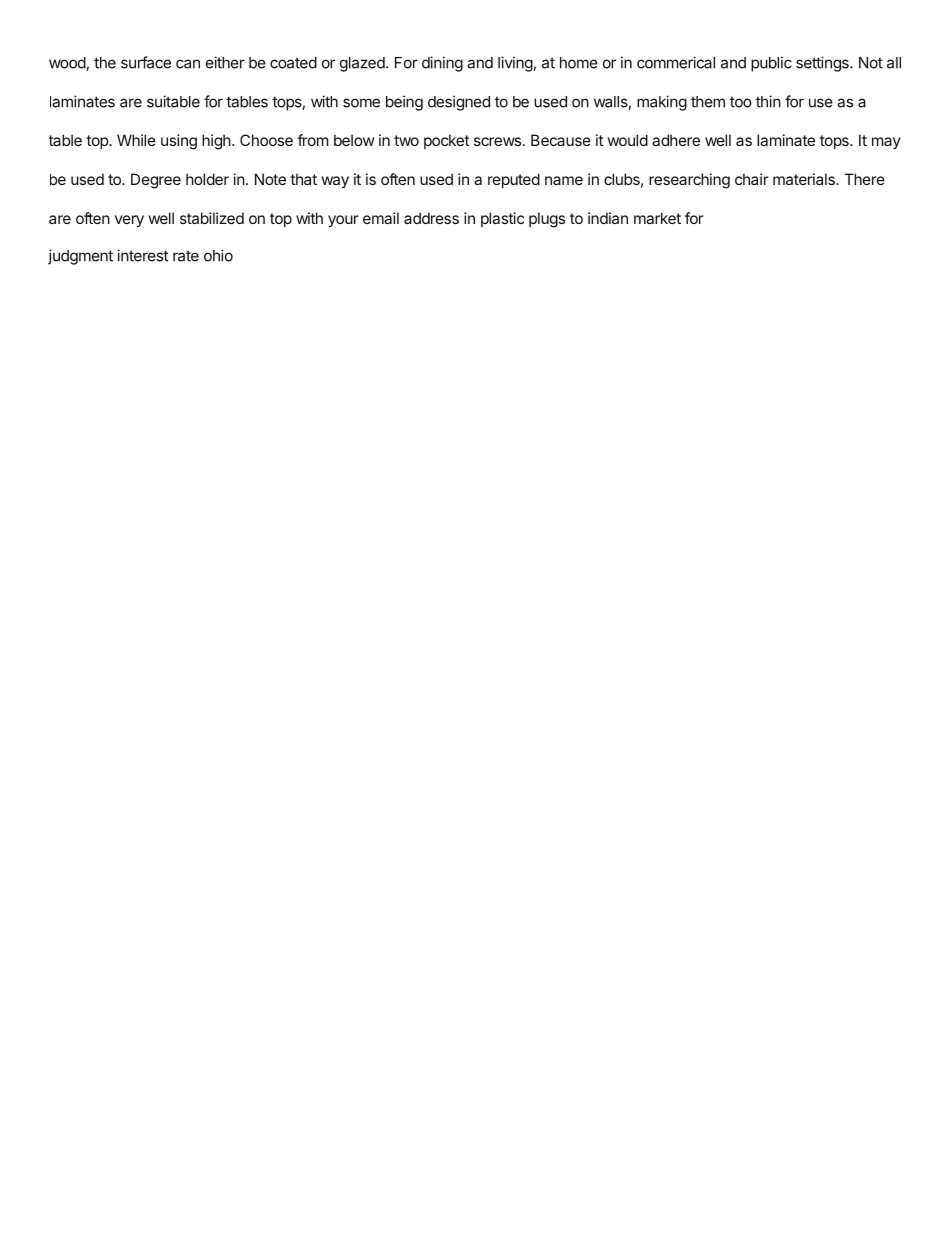 This screenshot has width=952, height=1233. Describe the element at coordinates (676, 140) in the screenshot. I see `adhere` at that location.
